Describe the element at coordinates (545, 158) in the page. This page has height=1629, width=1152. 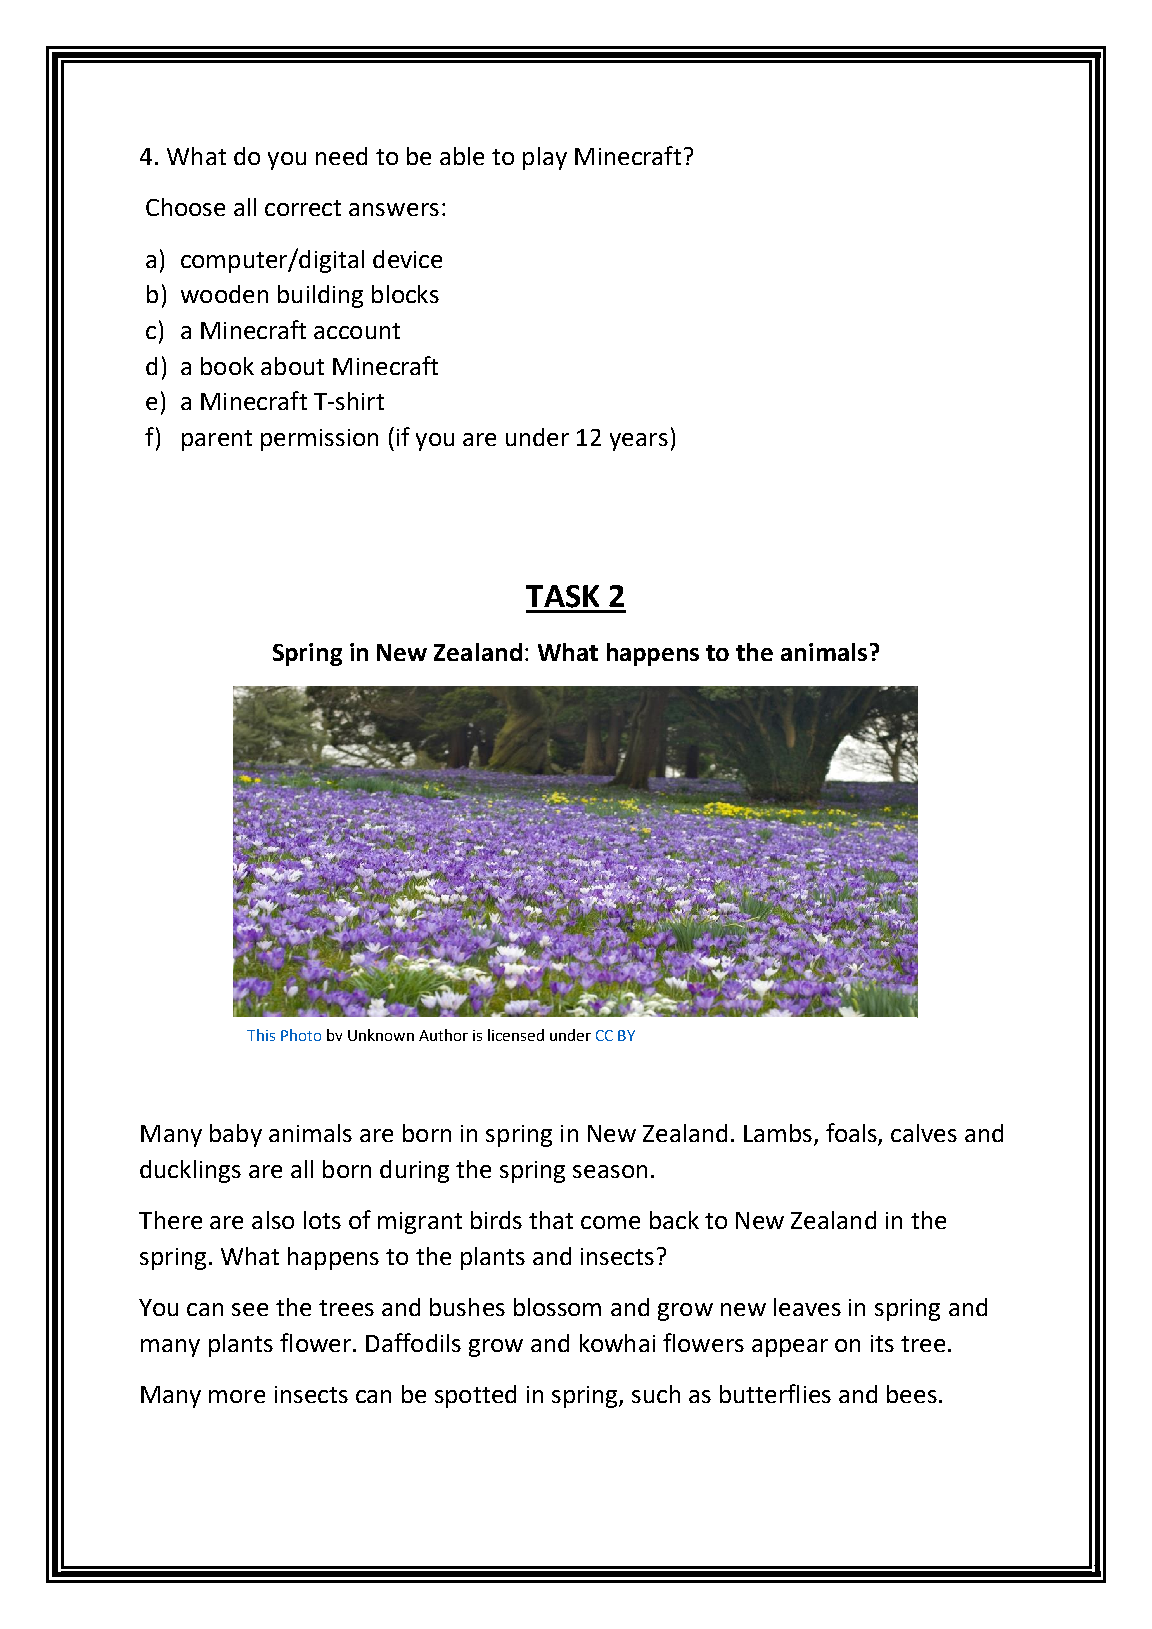
I see `play` at that location.
